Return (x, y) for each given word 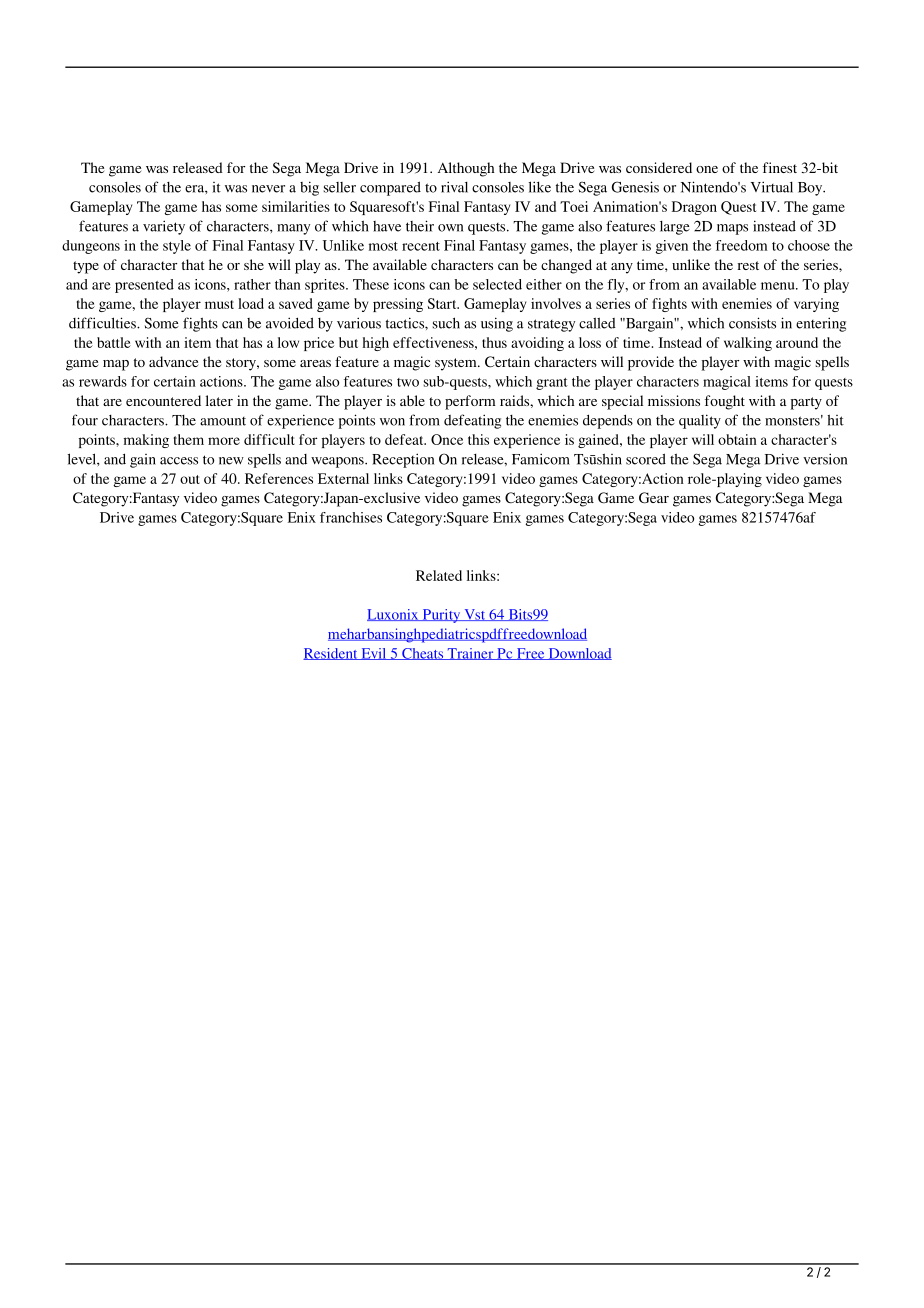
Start (443, 303)
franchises (351, 517)
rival (454, 187)
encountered (163, 400)
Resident (331, 654)
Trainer (470, 654)
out (190, 479)
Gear (654, 498)
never (268, 189)
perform (470, 402)
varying (816, 305)
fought (725, 402)
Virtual (771, 187)
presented (144, 286)
